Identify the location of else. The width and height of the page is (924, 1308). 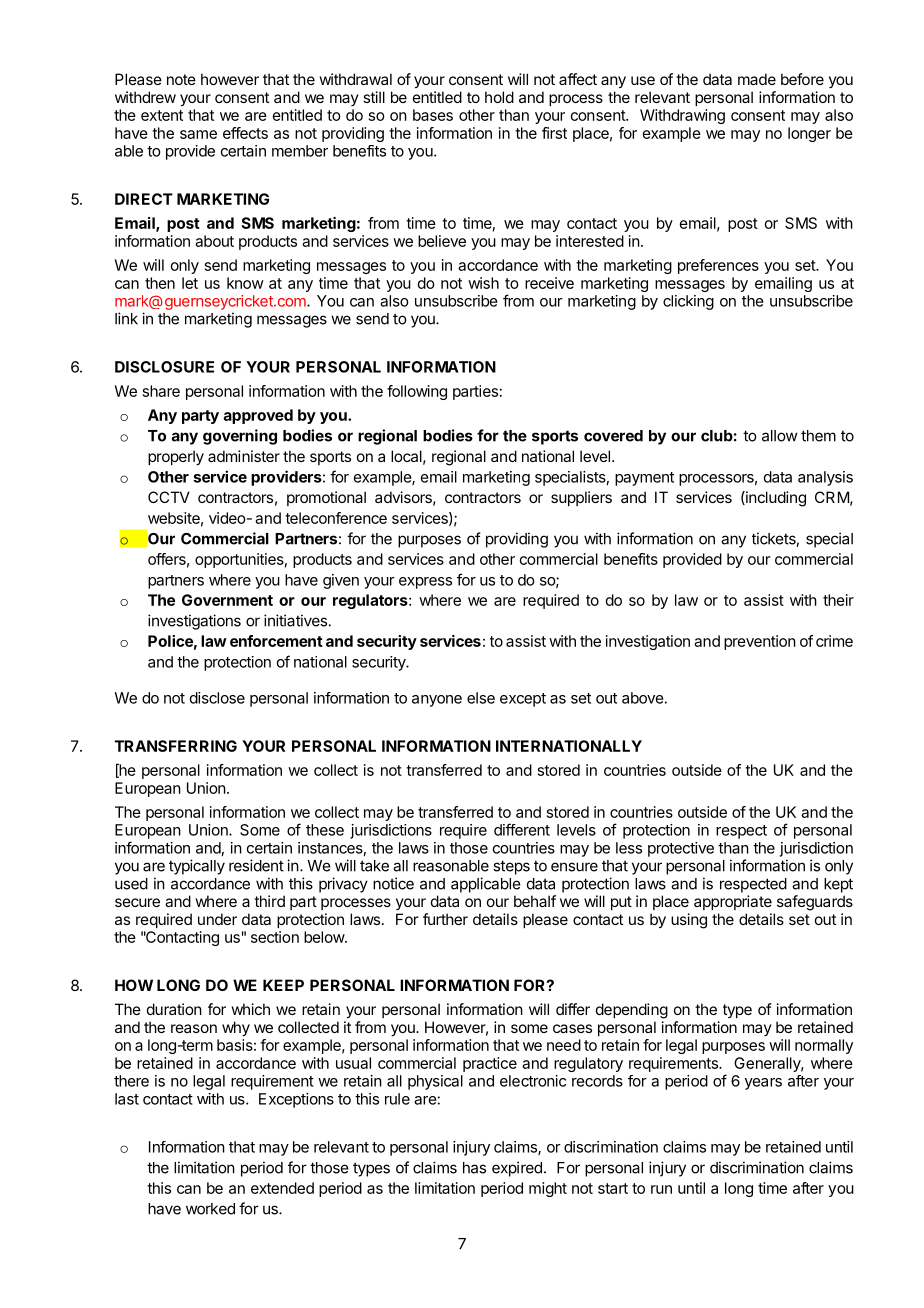
(481, 698).
